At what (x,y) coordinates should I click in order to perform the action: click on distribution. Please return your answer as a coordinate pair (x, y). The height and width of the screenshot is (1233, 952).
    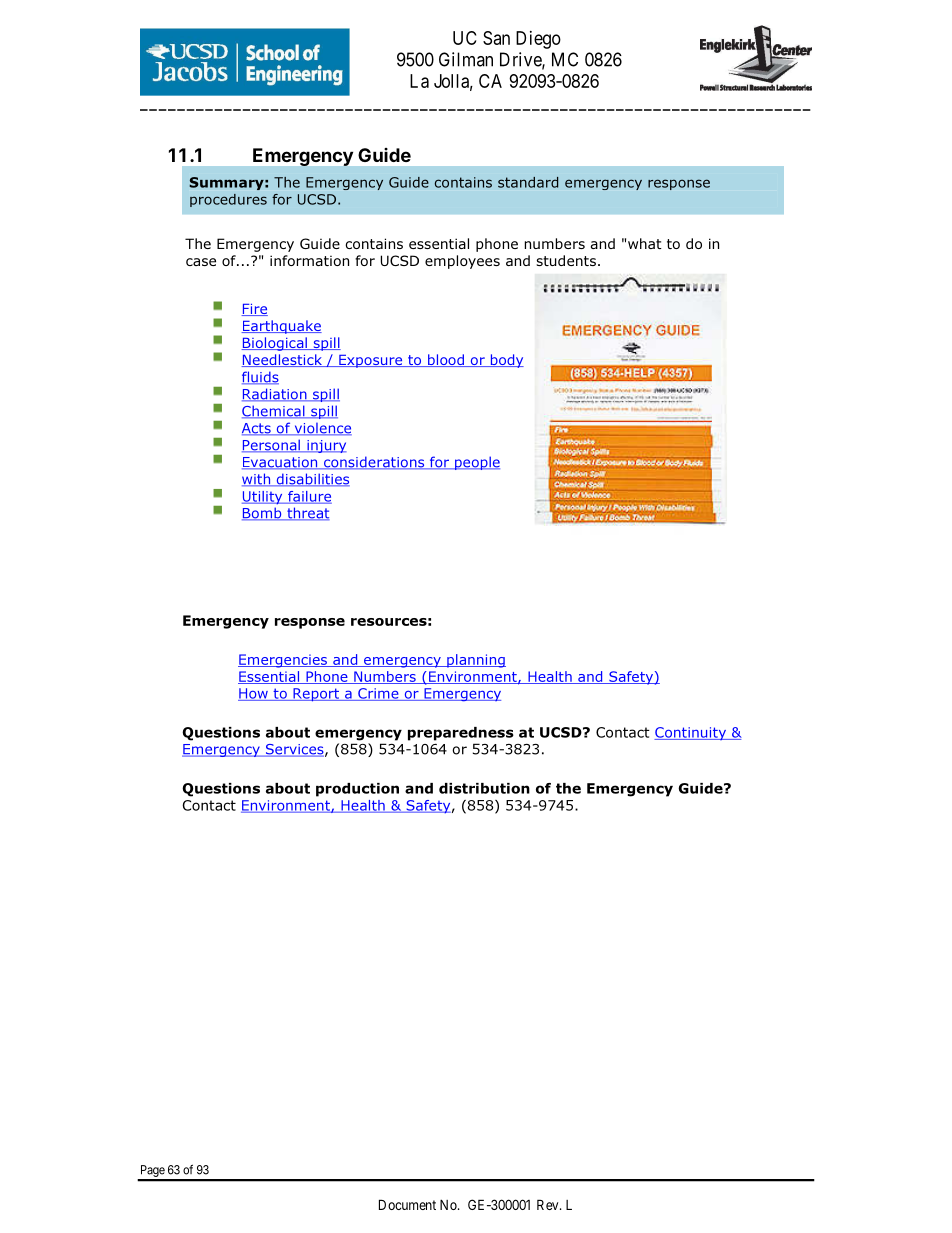
    Looking at the image, I should click on (484, 788).
